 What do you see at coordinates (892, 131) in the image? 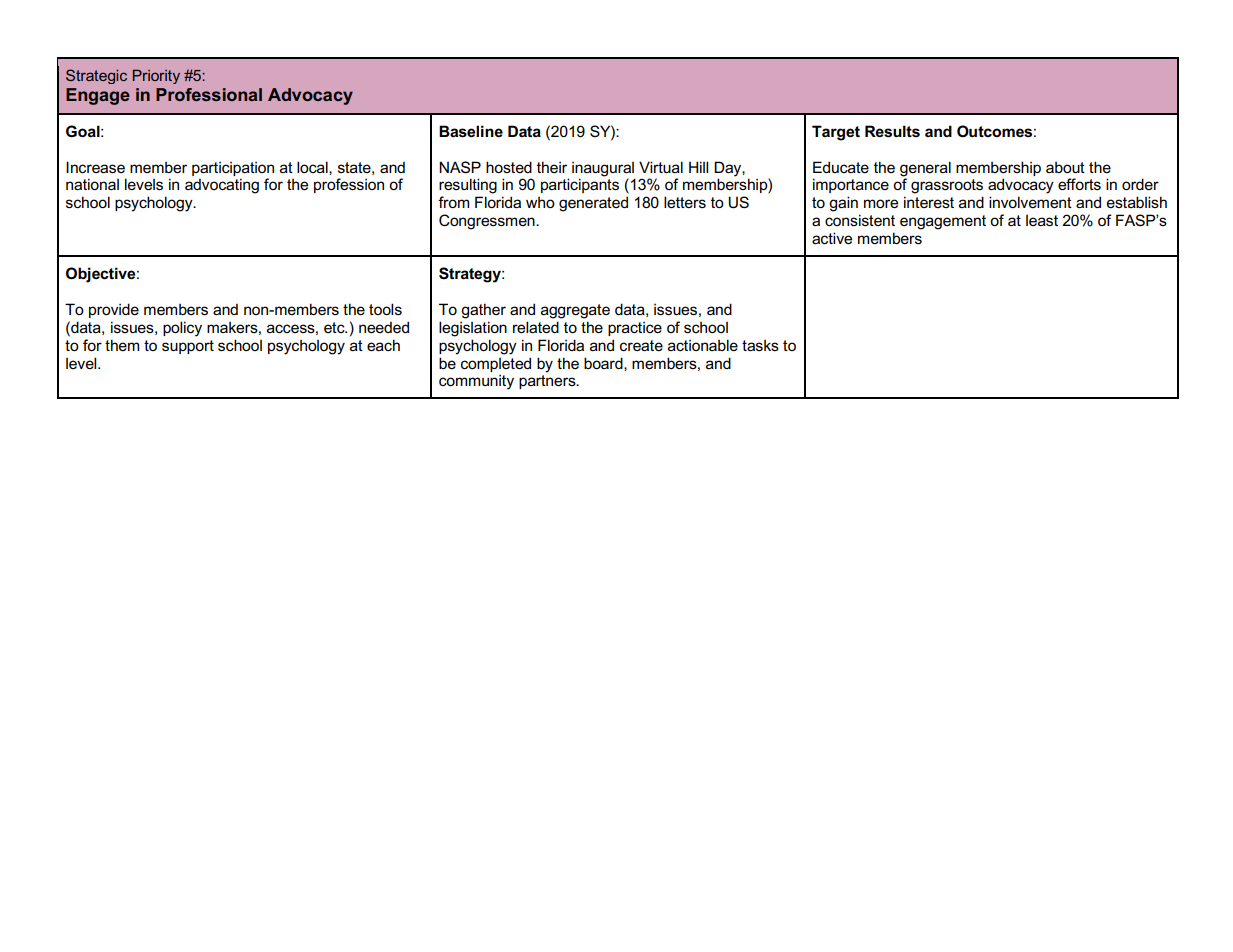
I see `Results` at bounding box center [892, 131].
